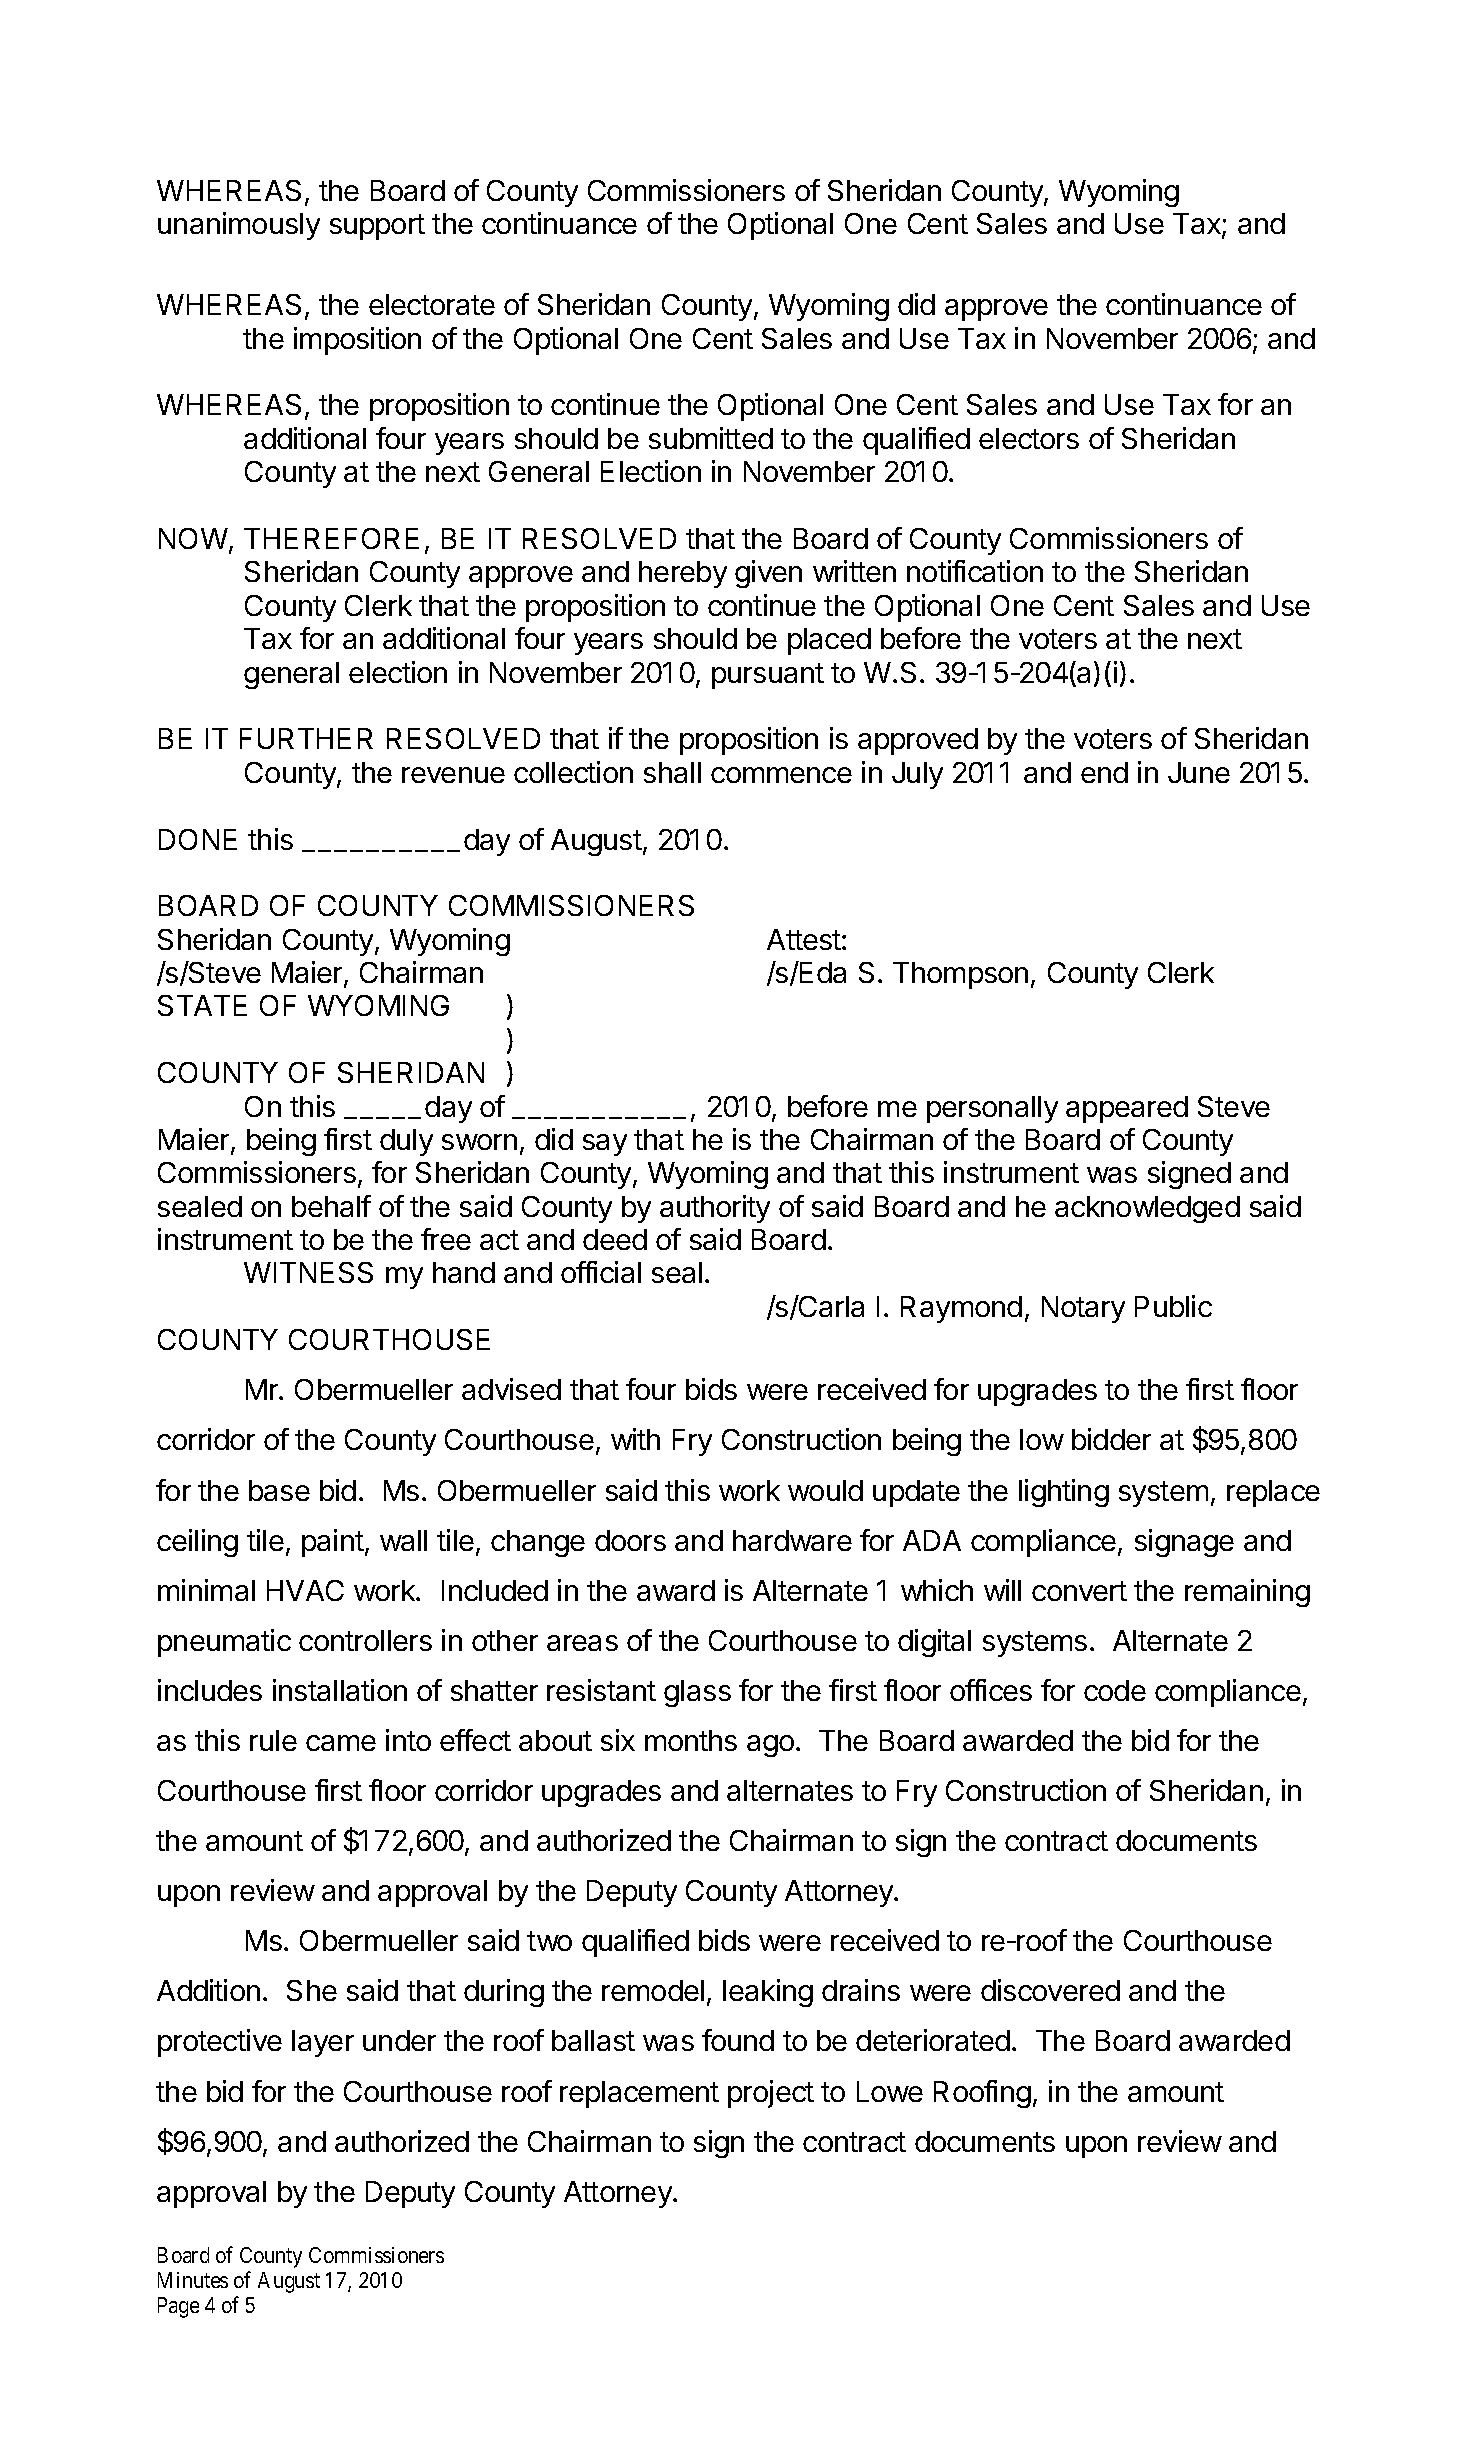 Image resolution: width=1481 pixels, height=2439 pixels. Describe the element at coordinates (1029, 438) in the screenshot. I see `electors` at that location.
